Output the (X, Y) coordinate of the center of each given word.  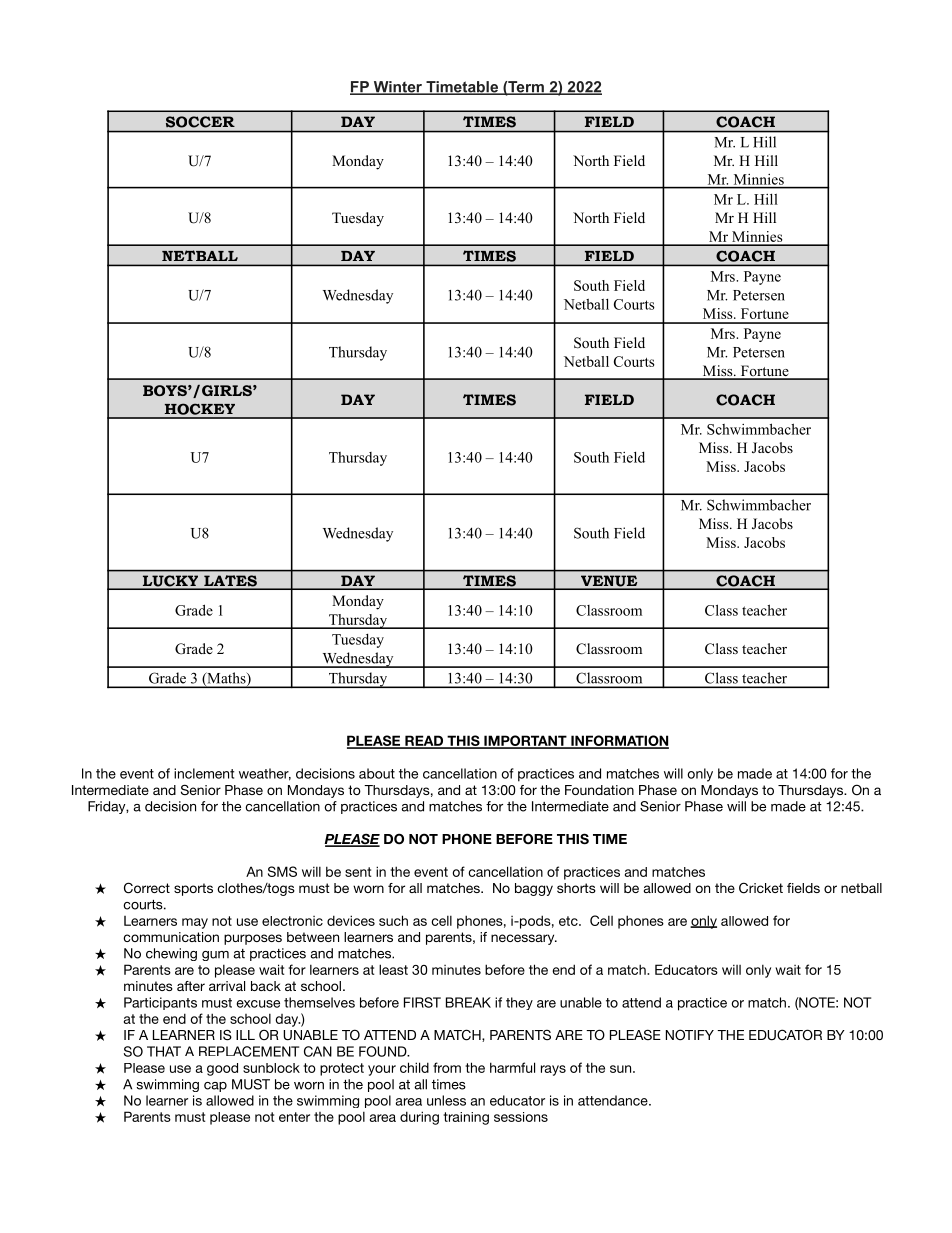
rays (553, 1070)
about (377, 773)
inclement (204, 773)
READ (424, 741)
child (414, 1067)
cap (215, 1087)
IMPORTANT (525, 742)
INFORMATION (619, 742)
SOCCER (200, 122)
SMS (282, 871)
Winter (398, 88)
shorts (576, 888)
